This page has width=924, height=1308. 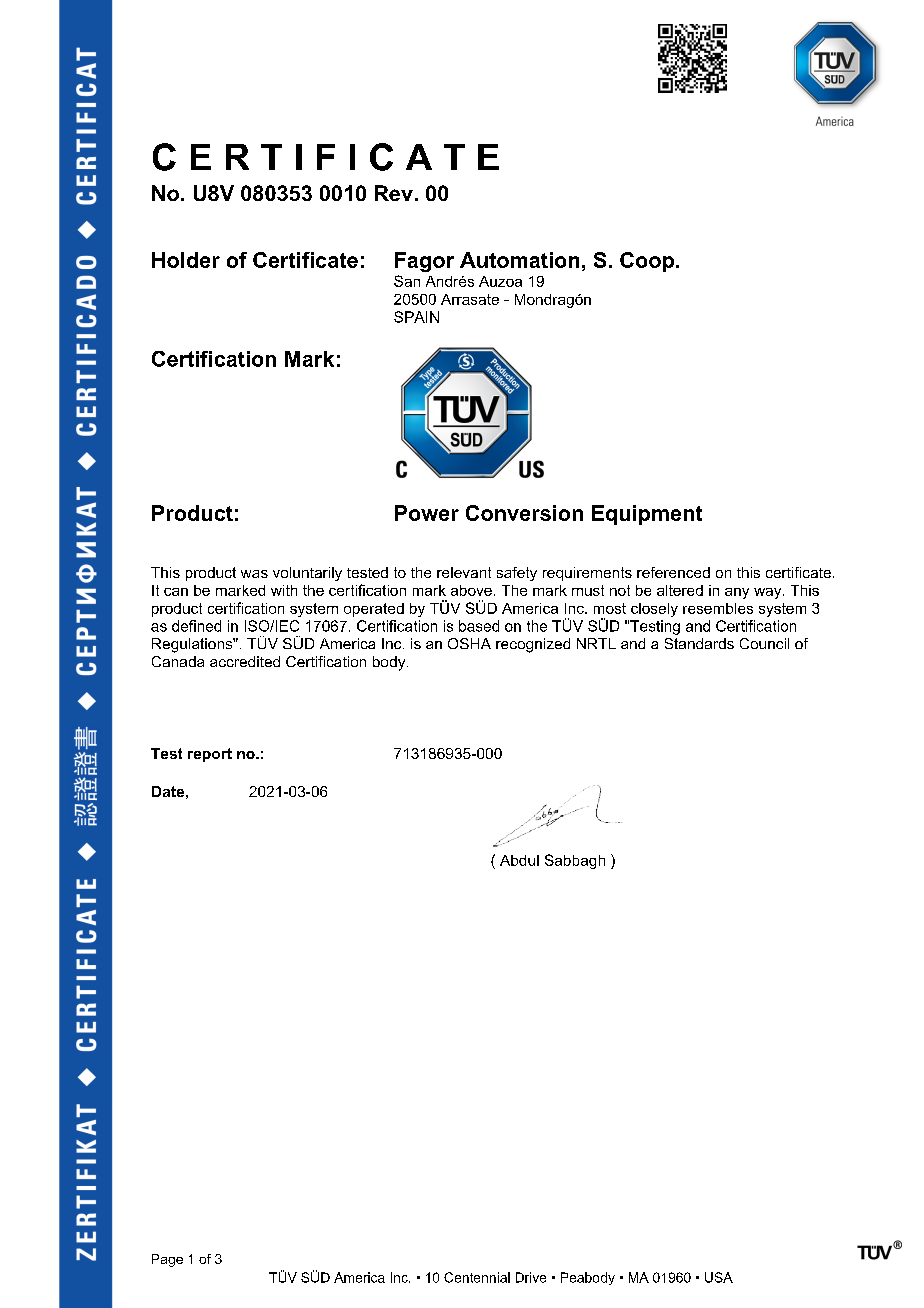 I want to click on Abdul, so click(x=519, y=860).
